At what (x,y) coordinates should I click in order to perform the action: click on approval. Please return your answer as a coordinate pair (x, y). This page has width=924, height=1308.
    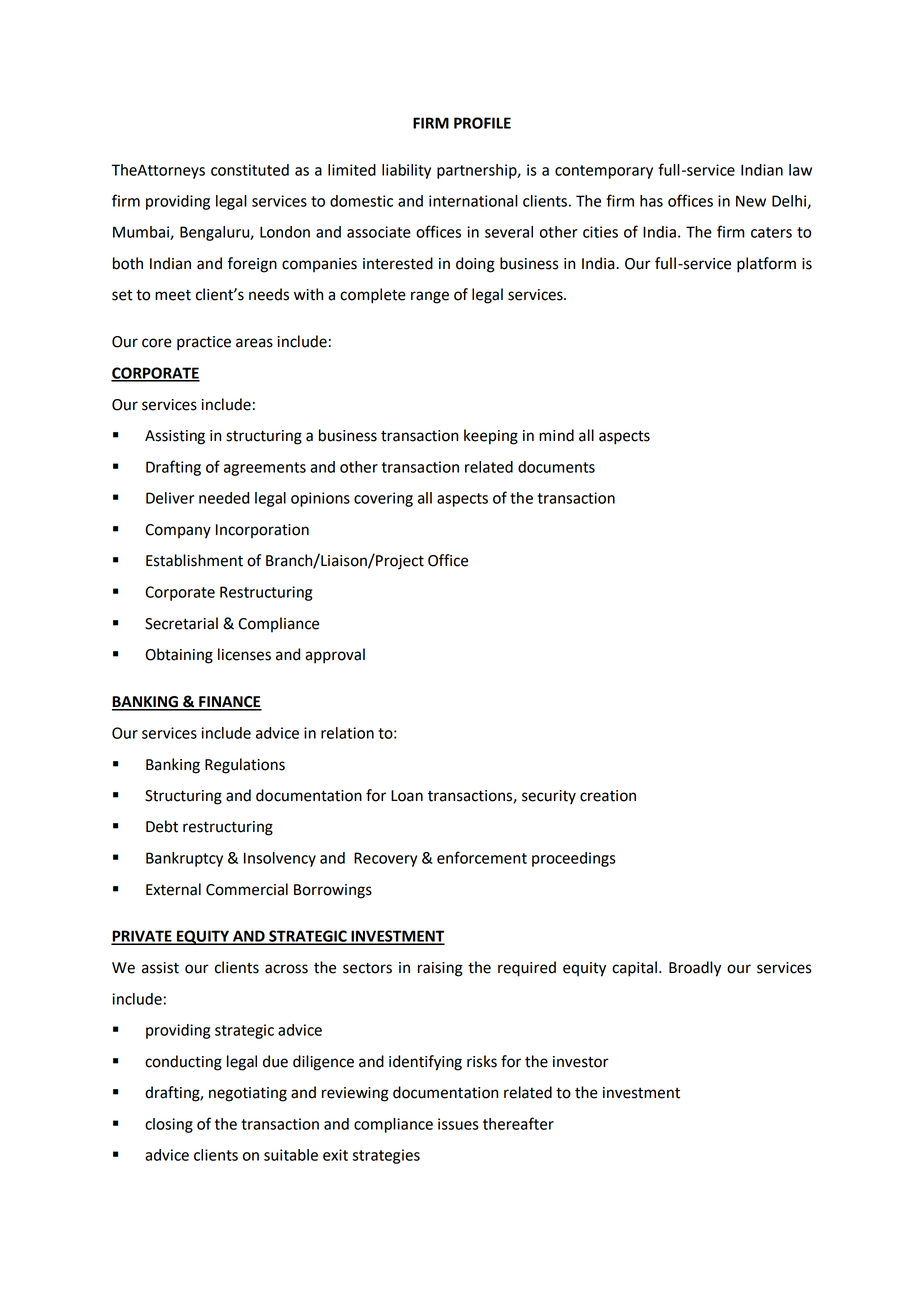
    Looking at the image, I should click on (335, 656).
